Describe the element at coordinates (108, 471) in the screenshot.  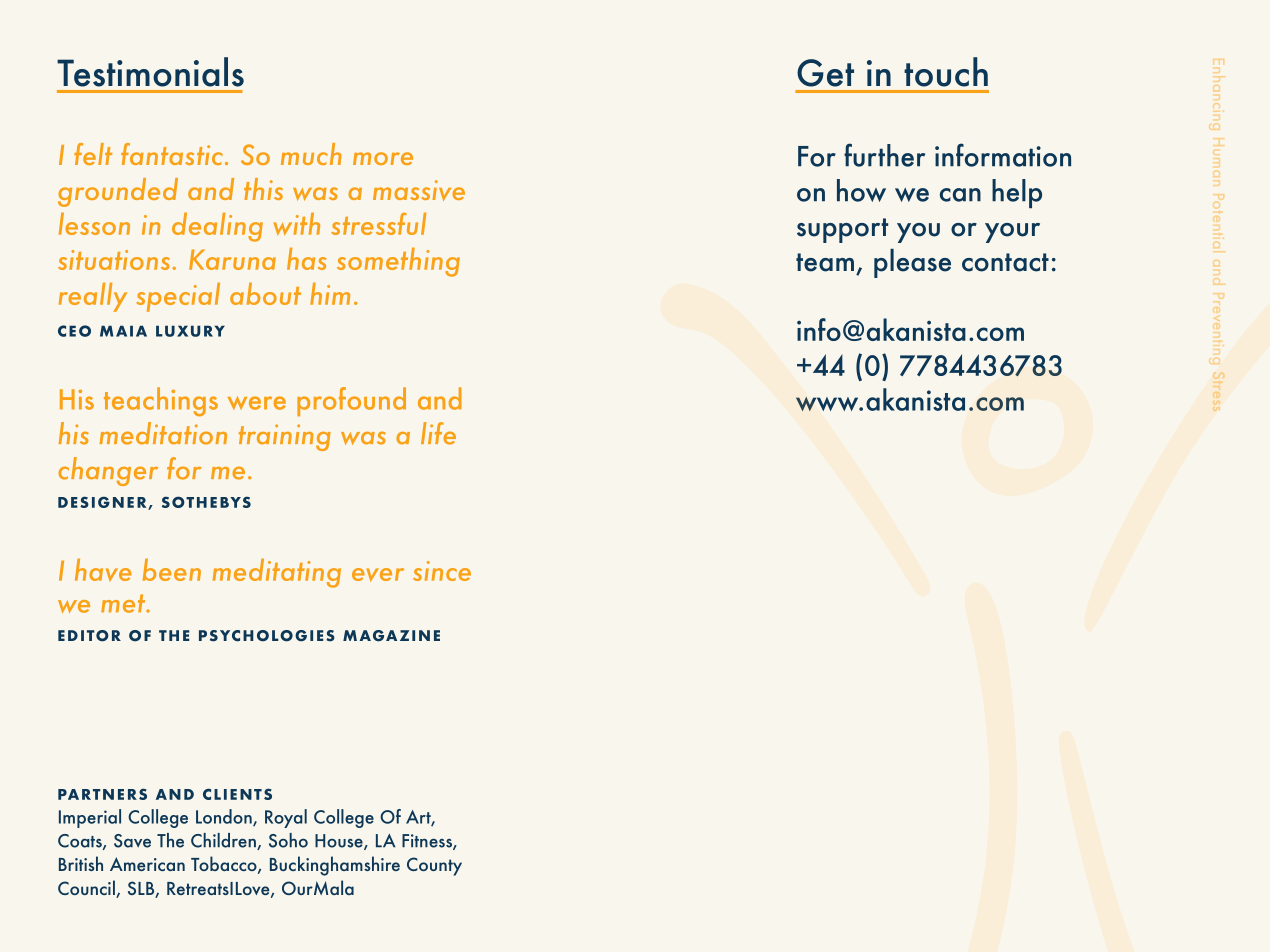
I see `changer` at that location.
